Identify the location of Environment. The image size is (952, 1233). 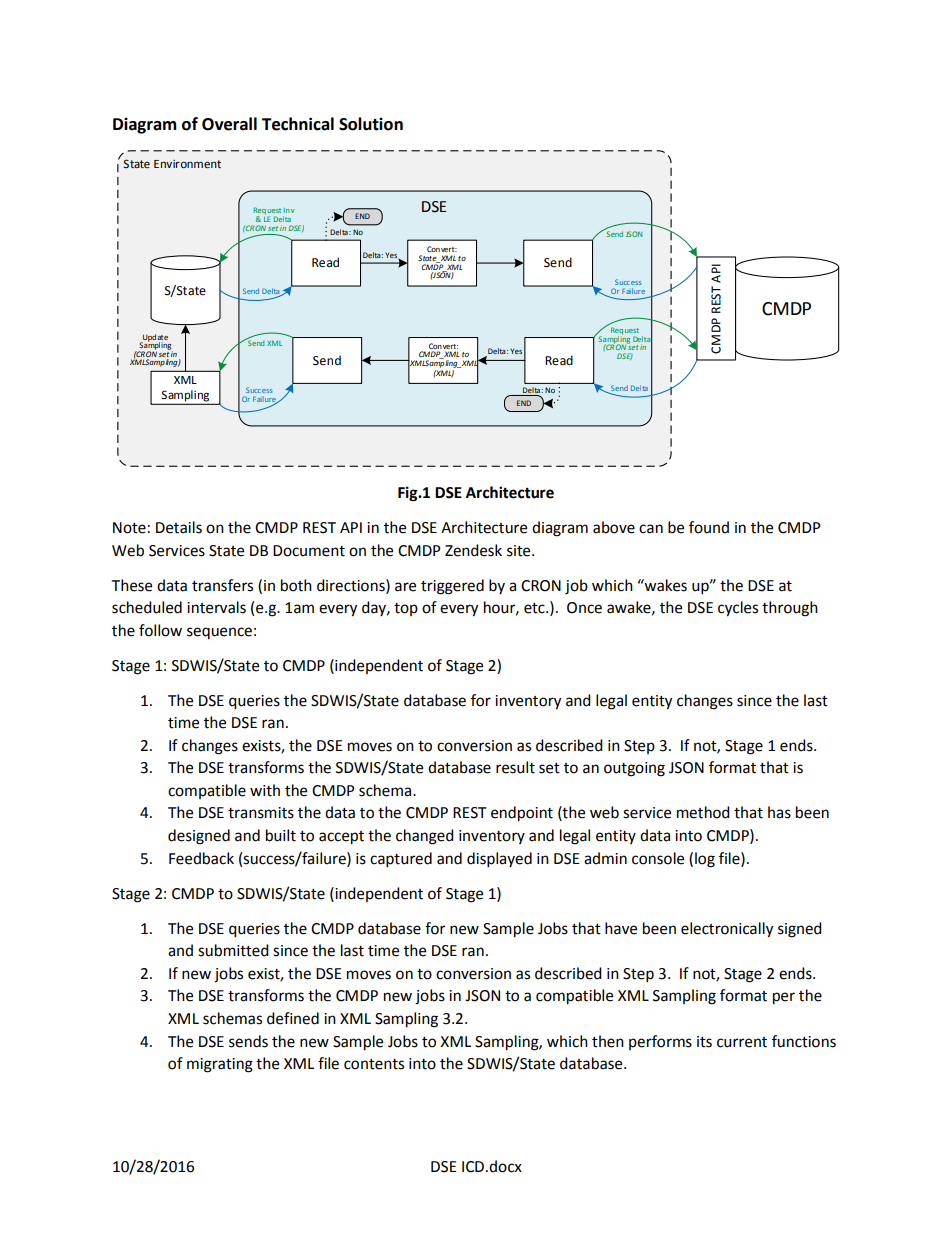
(187, 164).
